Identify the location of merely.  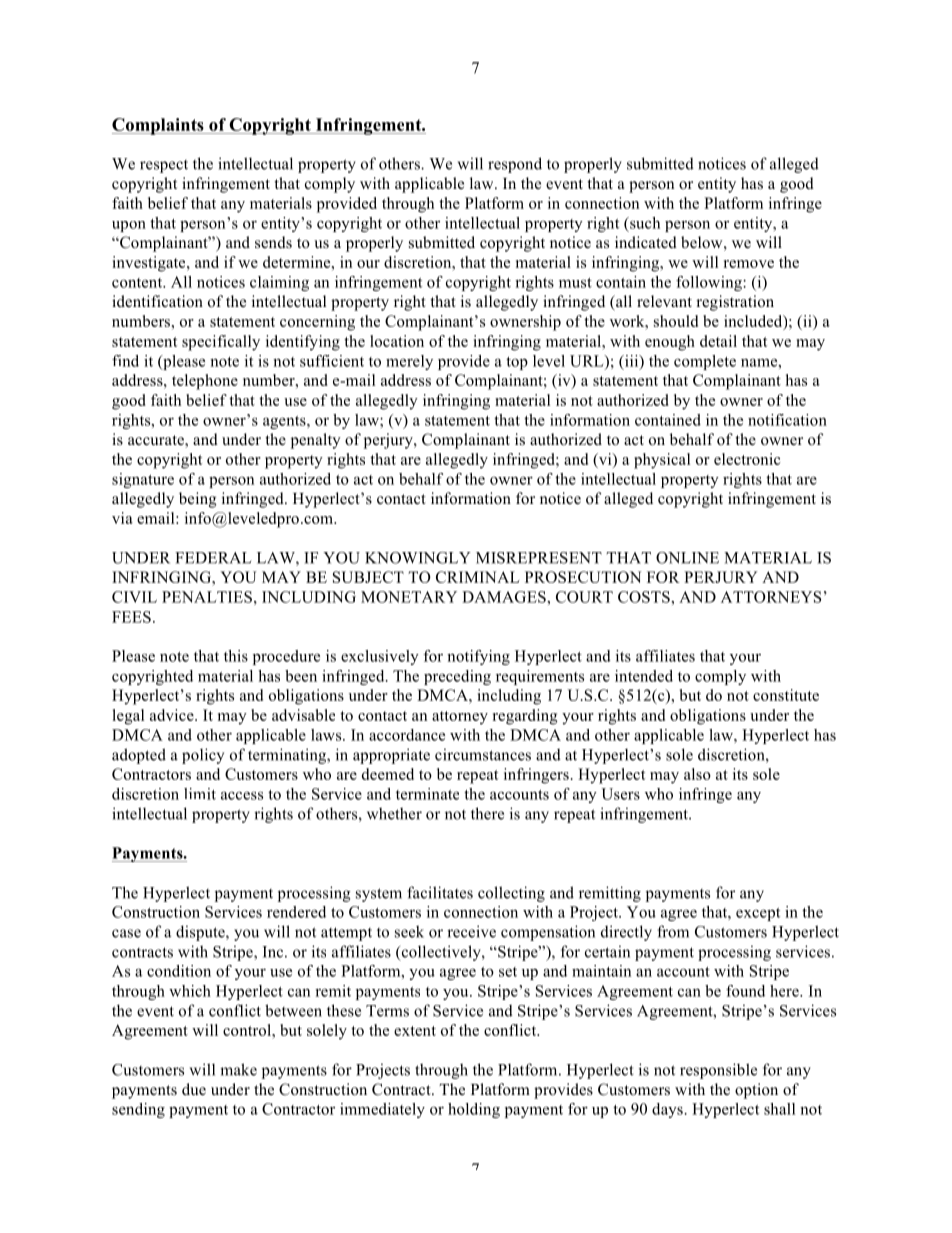
(409, 362).
